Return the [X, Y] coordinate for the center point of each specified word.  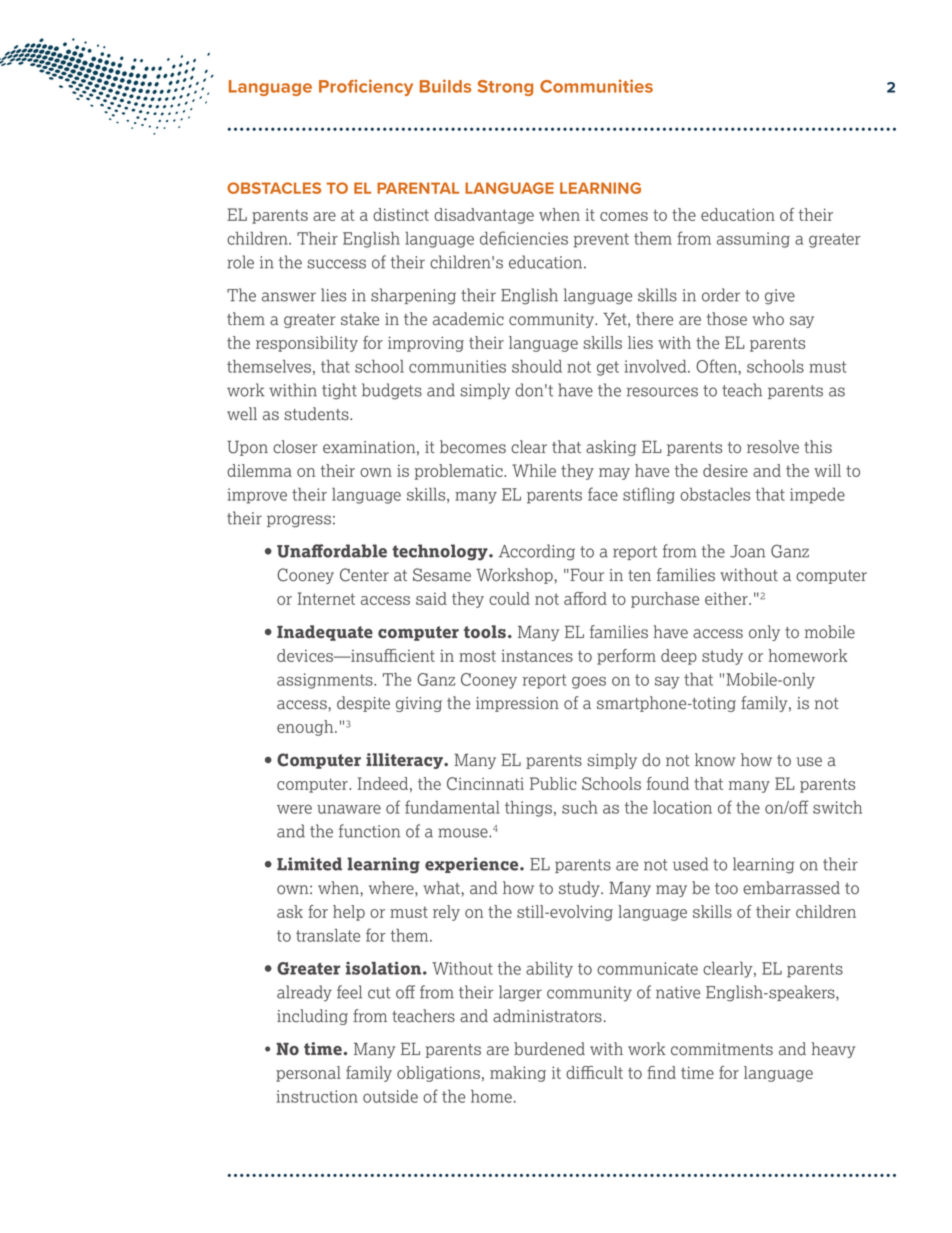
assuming [753, 240]
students [318, 414]
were [294, 809]
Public [553, 783]
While [534, 470]
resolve [773, 447]
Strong [505, 88]
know [715, 760]
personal [308, 1074]
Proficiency [366, 87]
